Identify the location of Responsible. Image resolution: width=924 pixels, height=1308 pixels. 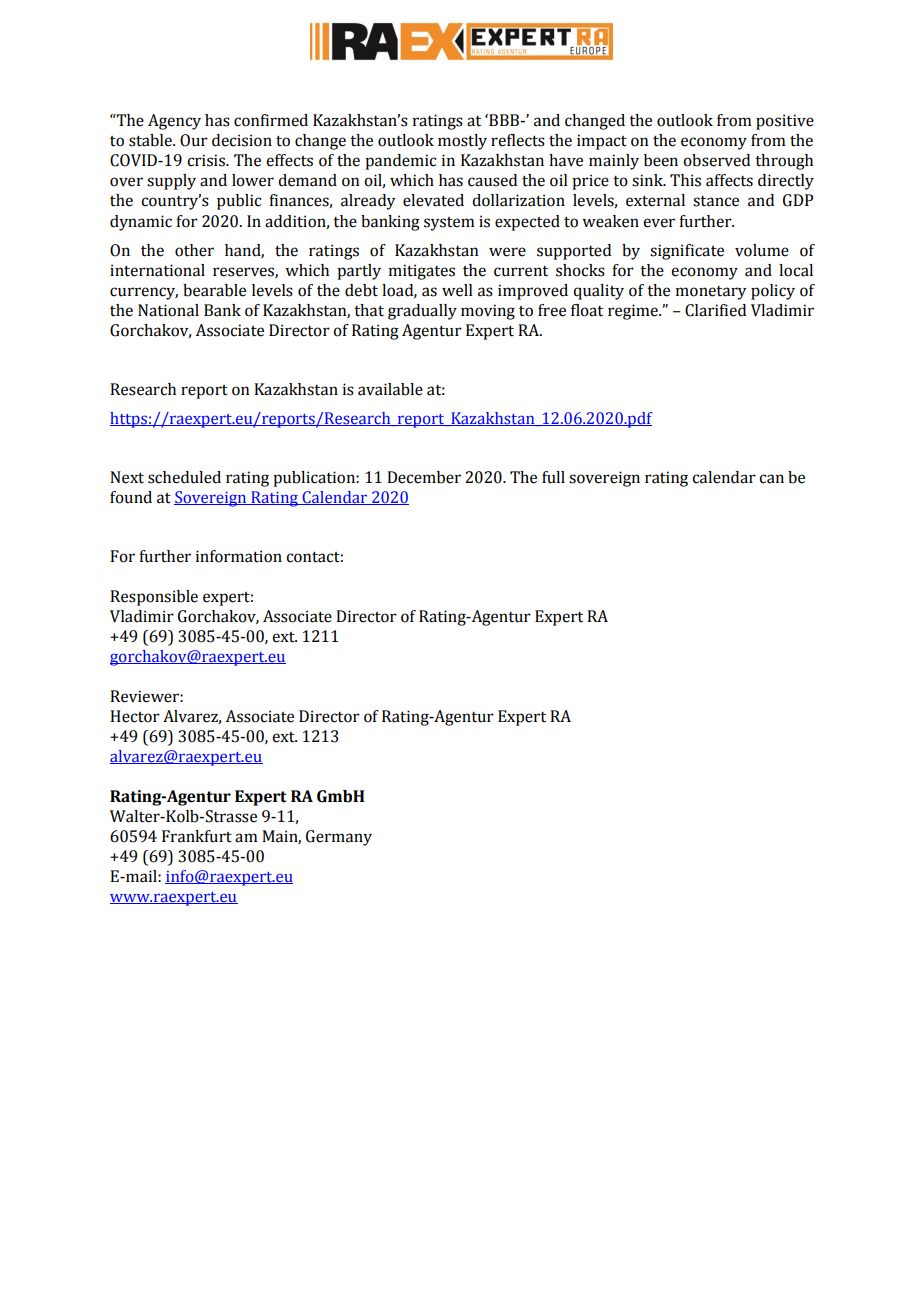
(154, 598).
